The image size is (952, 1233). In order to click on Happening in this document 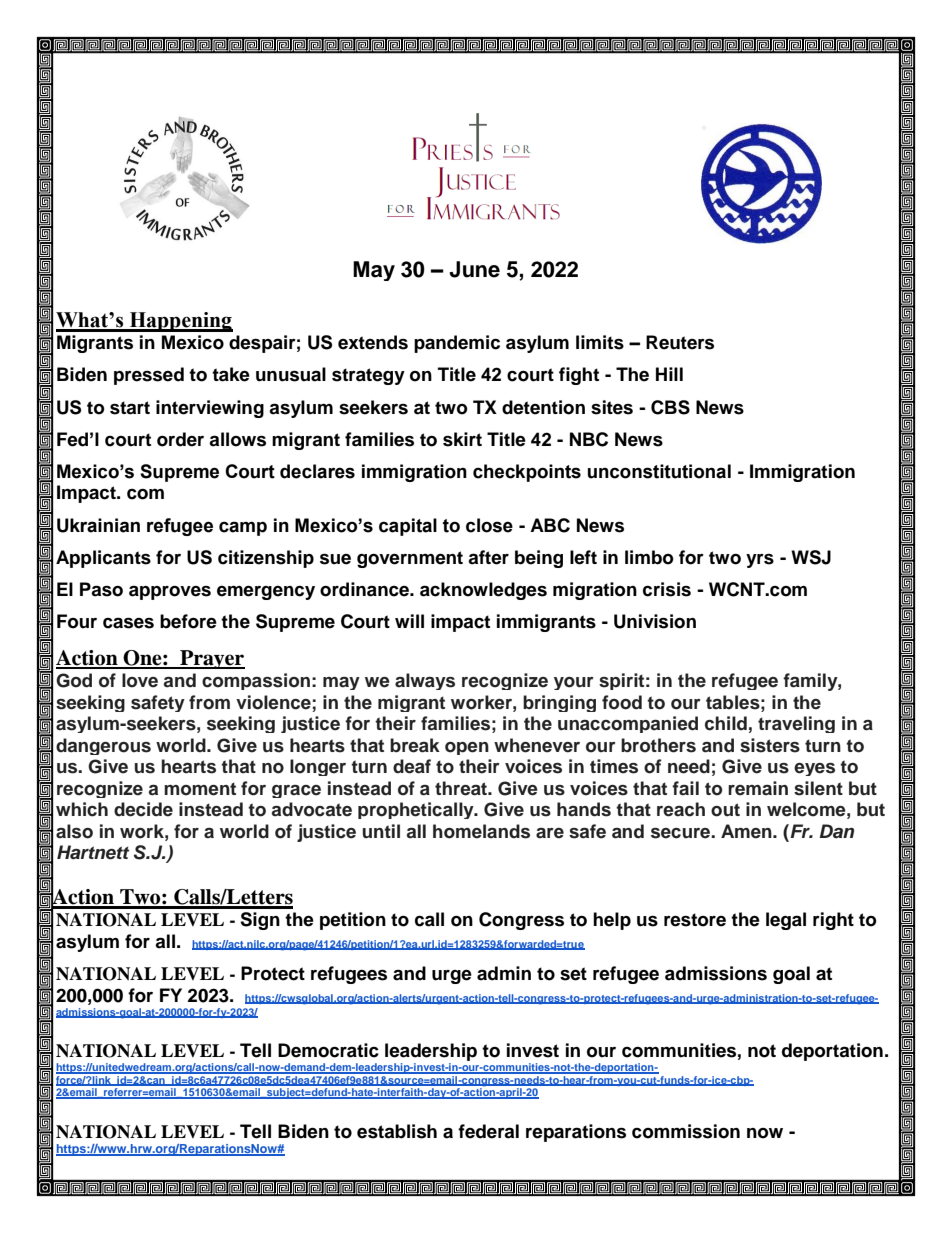, I will do `click(180, 322)`.
